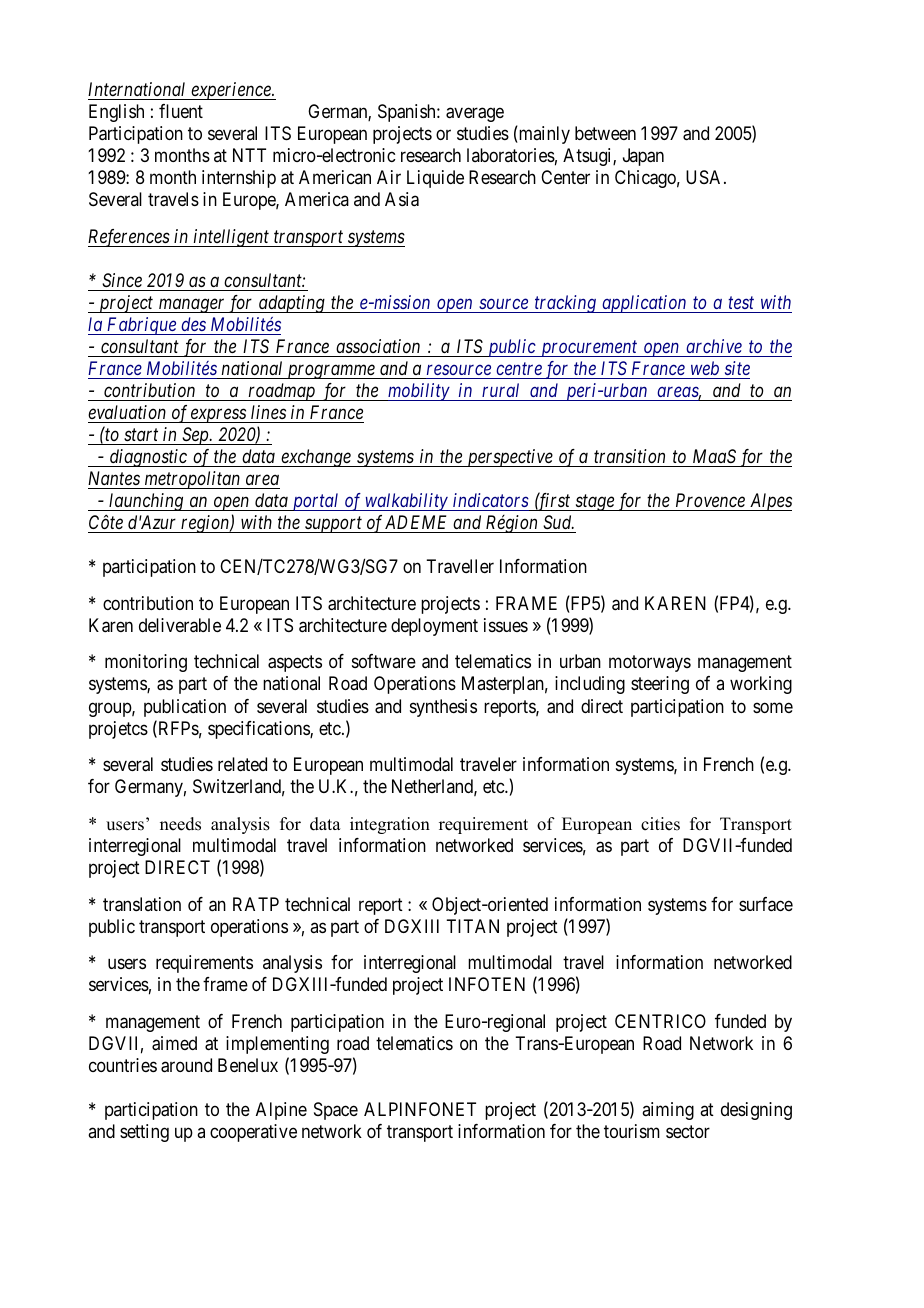  What do you see at coordinates (218, 416) in the screenshot?
I see `express` at bounding box center [218, 416].
